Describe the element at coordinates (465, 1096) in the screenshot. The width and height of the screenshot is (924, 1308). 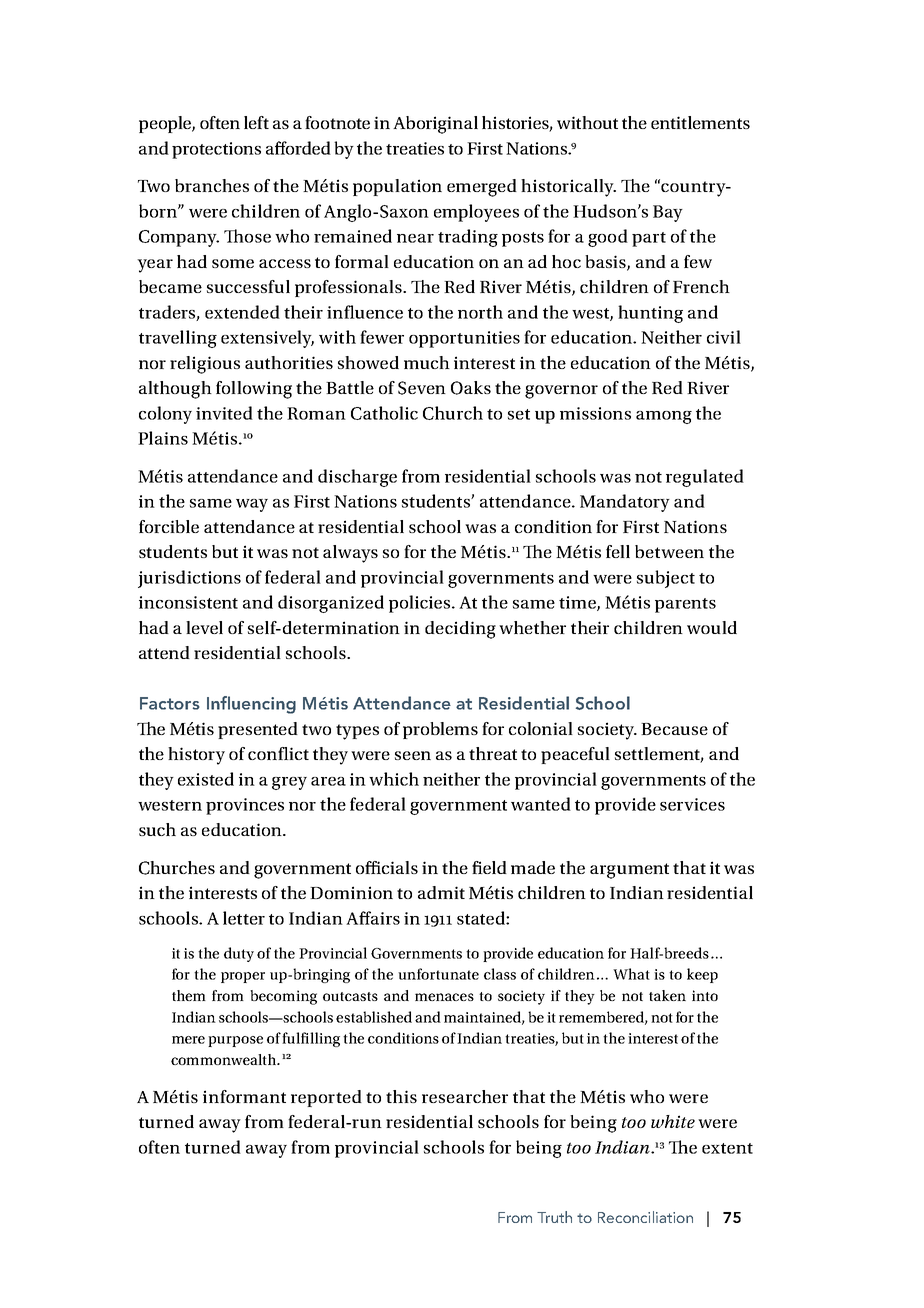
I see `researcher` at that location.
